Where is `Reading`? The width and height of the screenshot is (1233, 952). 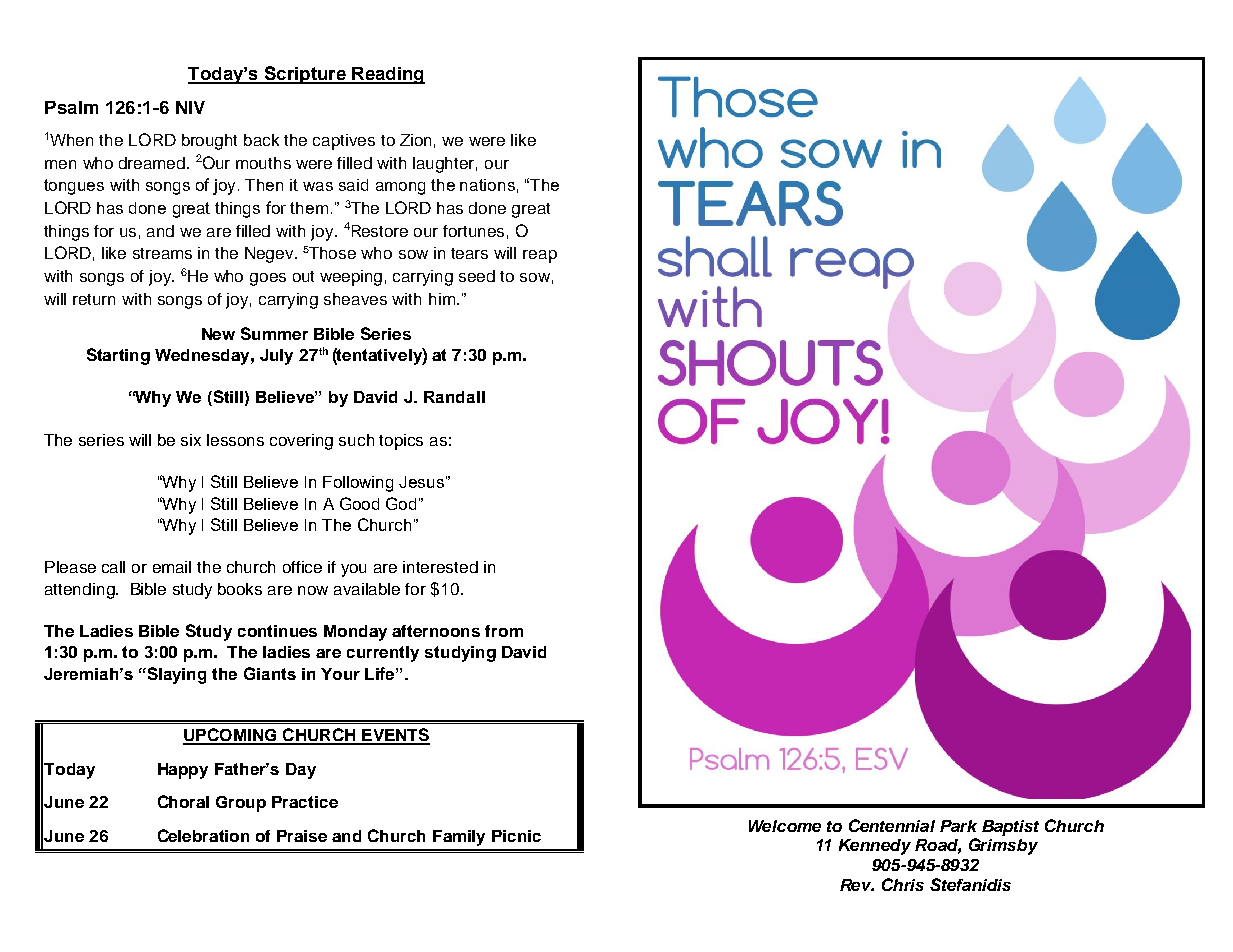
Reading is located at coordinates (387, 75).
